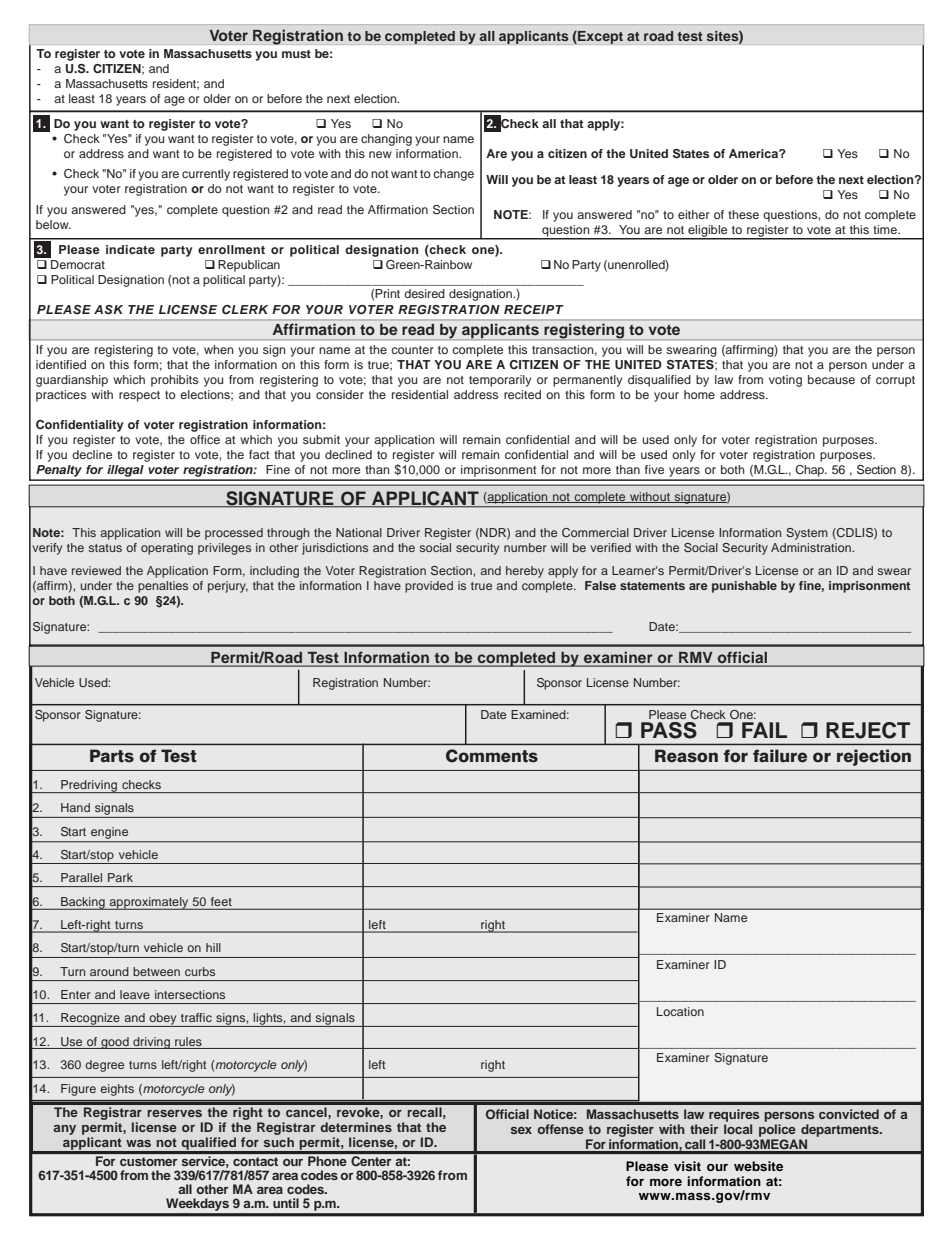 The width and height of the screenshot is (952, 1233). I want to click on changing, so click(386, 140).
